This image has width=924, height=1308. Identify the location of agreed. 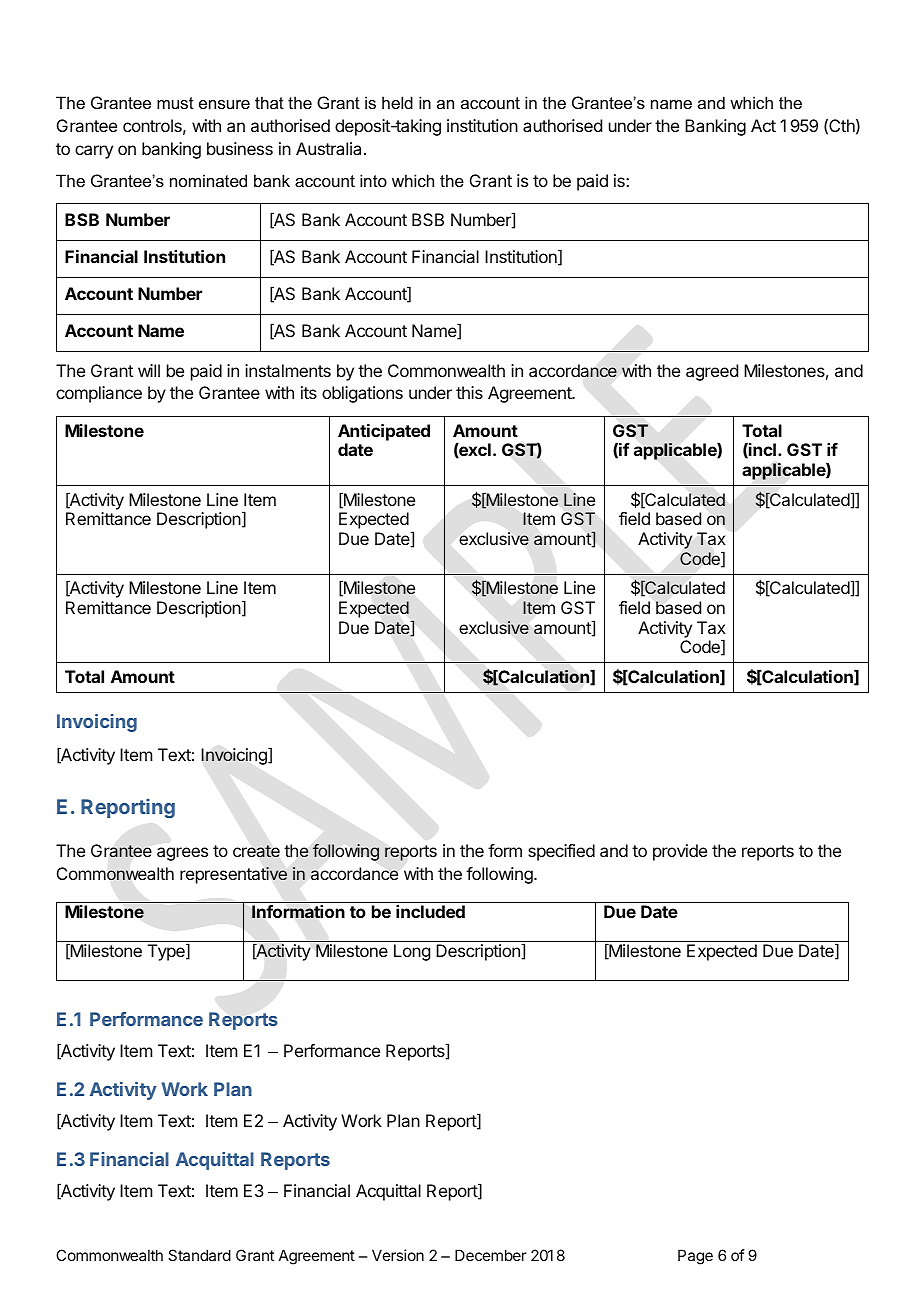
(712, 372).
